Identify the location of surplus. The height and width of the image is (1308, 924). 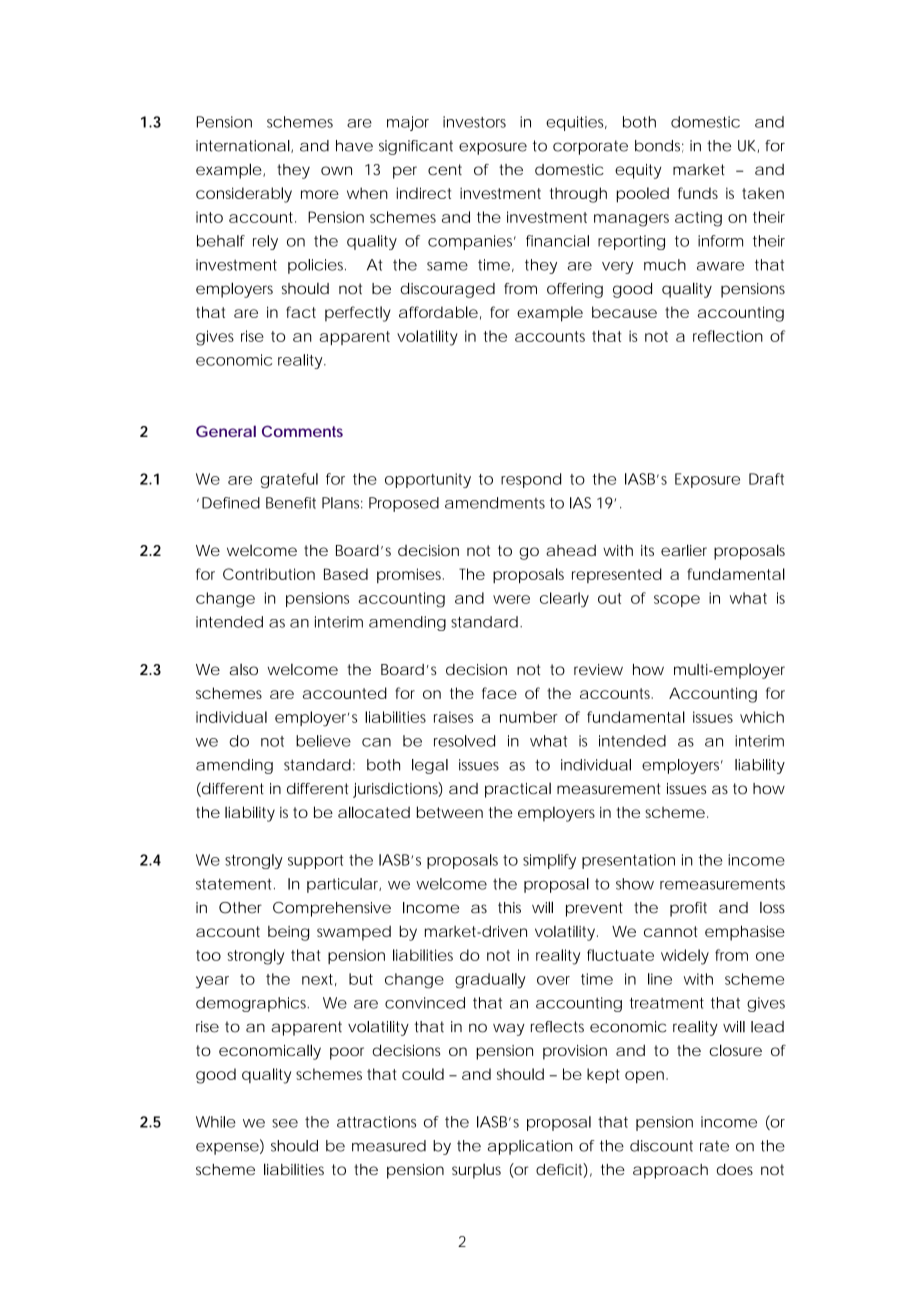
(476, 1171).
